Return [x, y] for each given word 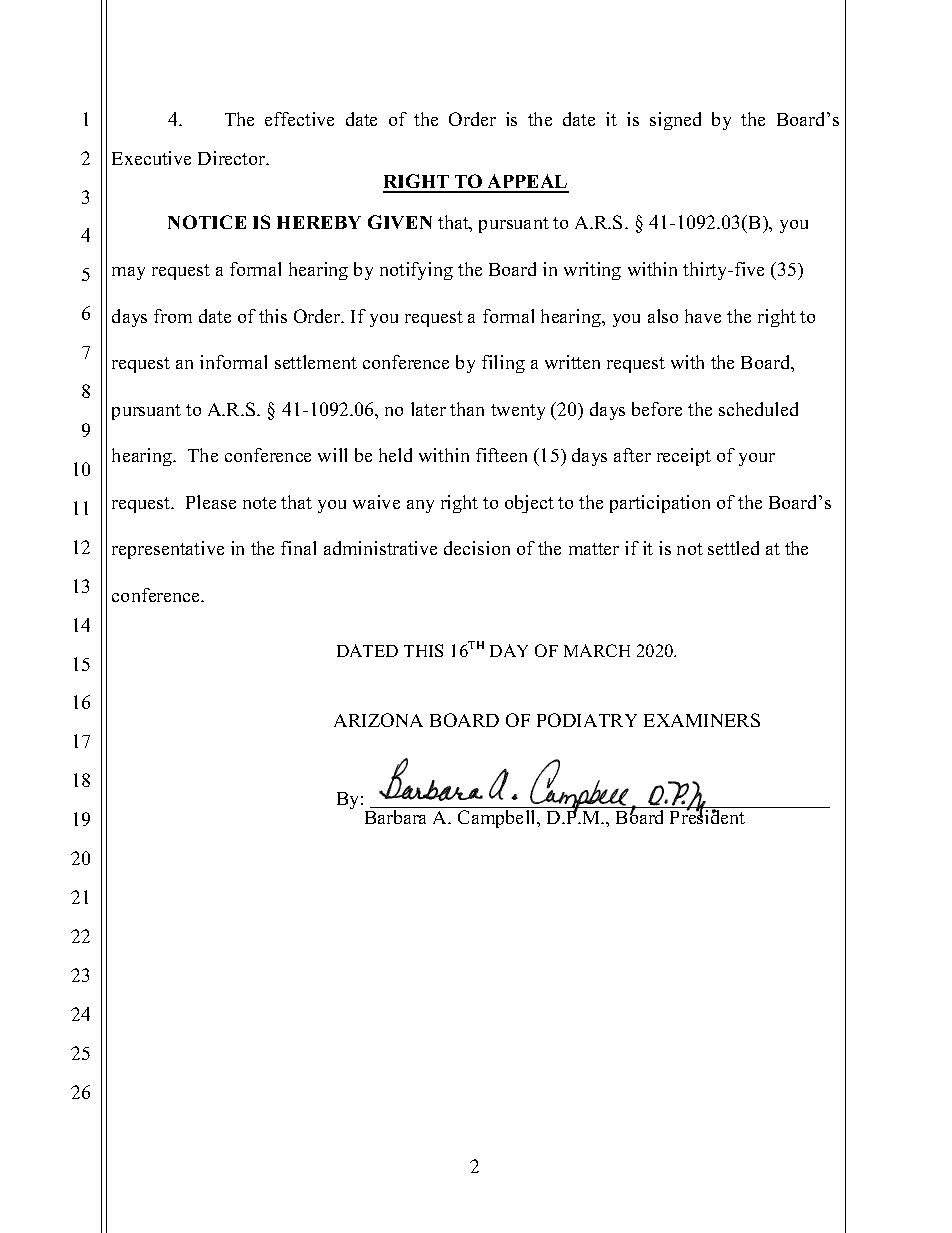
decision [477, 548]
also [663, 316]
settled [733, 548]
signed [675, 121]
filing [503, 364]
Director [233, 158]
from [173, 316]
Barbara [395, 817]
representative [168, 550]
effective [299, 119]
